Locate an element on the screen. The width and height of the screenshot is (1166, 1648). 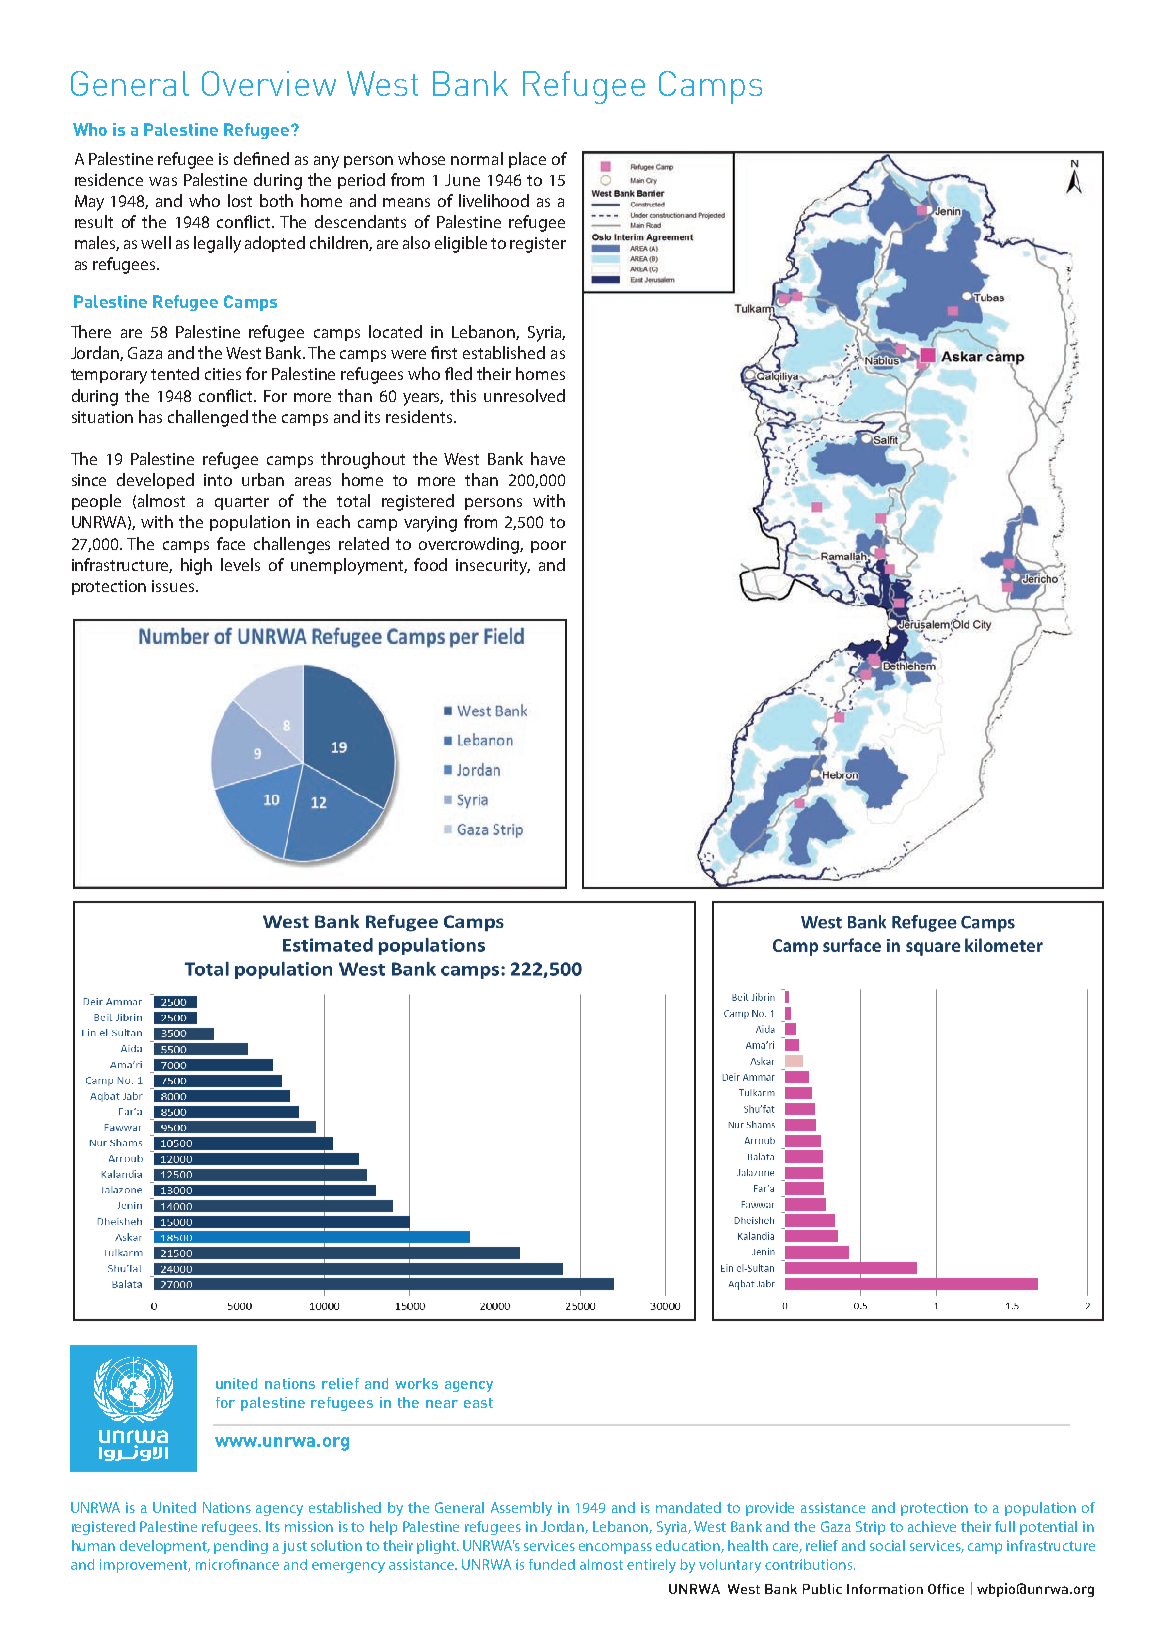
pending is located at coordinates (241, 1547).
